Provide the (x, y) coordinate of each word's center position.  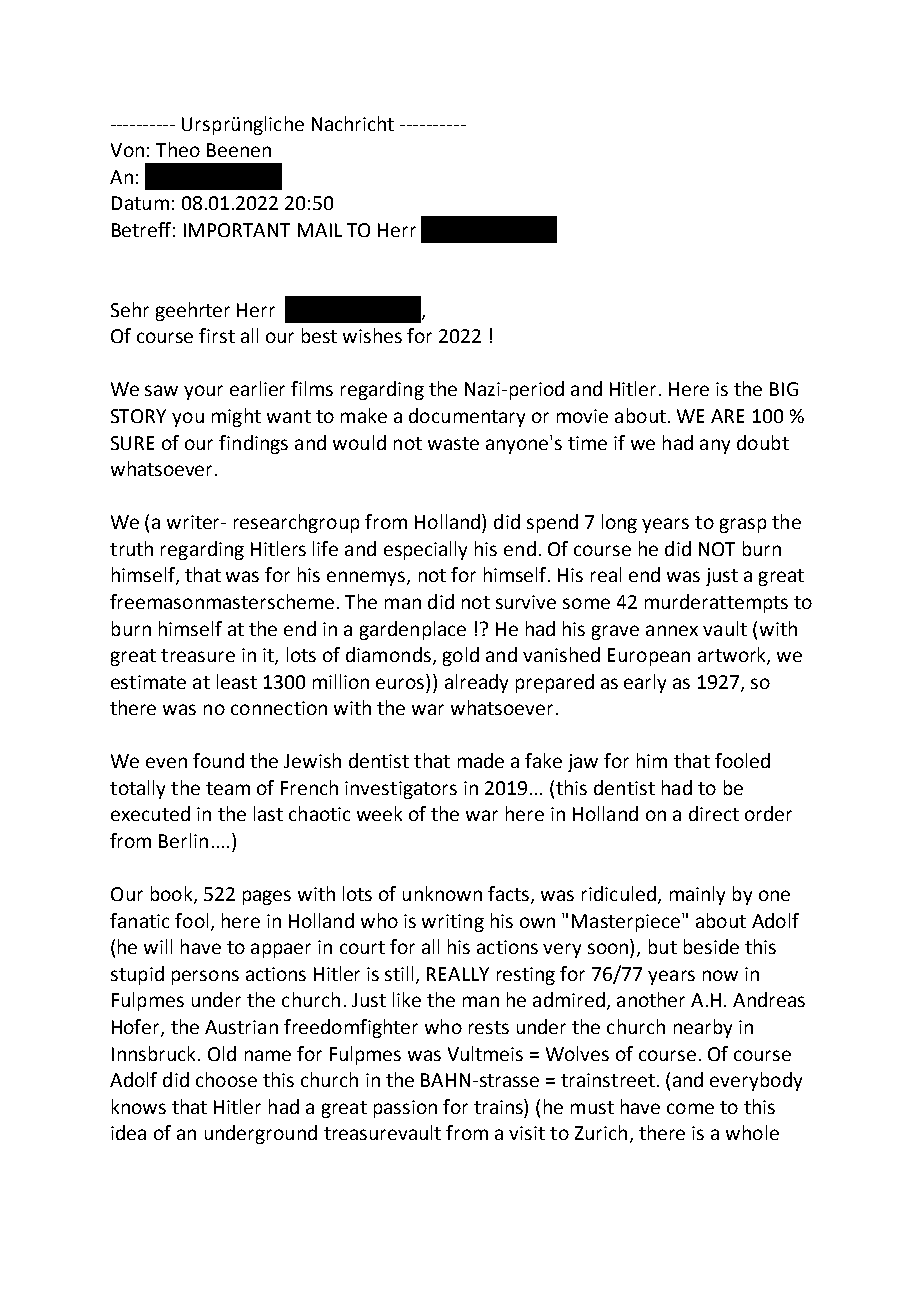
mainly (697, 895)
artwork (733, 656)
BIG (784, 389)
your (203, 392)
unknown (442, 893)
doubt (763, 442)
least (237, 681)
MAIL (320, 230)
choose (226, 1079)
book (173, 895)
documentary (467, 417)
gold (461, 656)
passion (405, 1109)
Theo (178, 149)
